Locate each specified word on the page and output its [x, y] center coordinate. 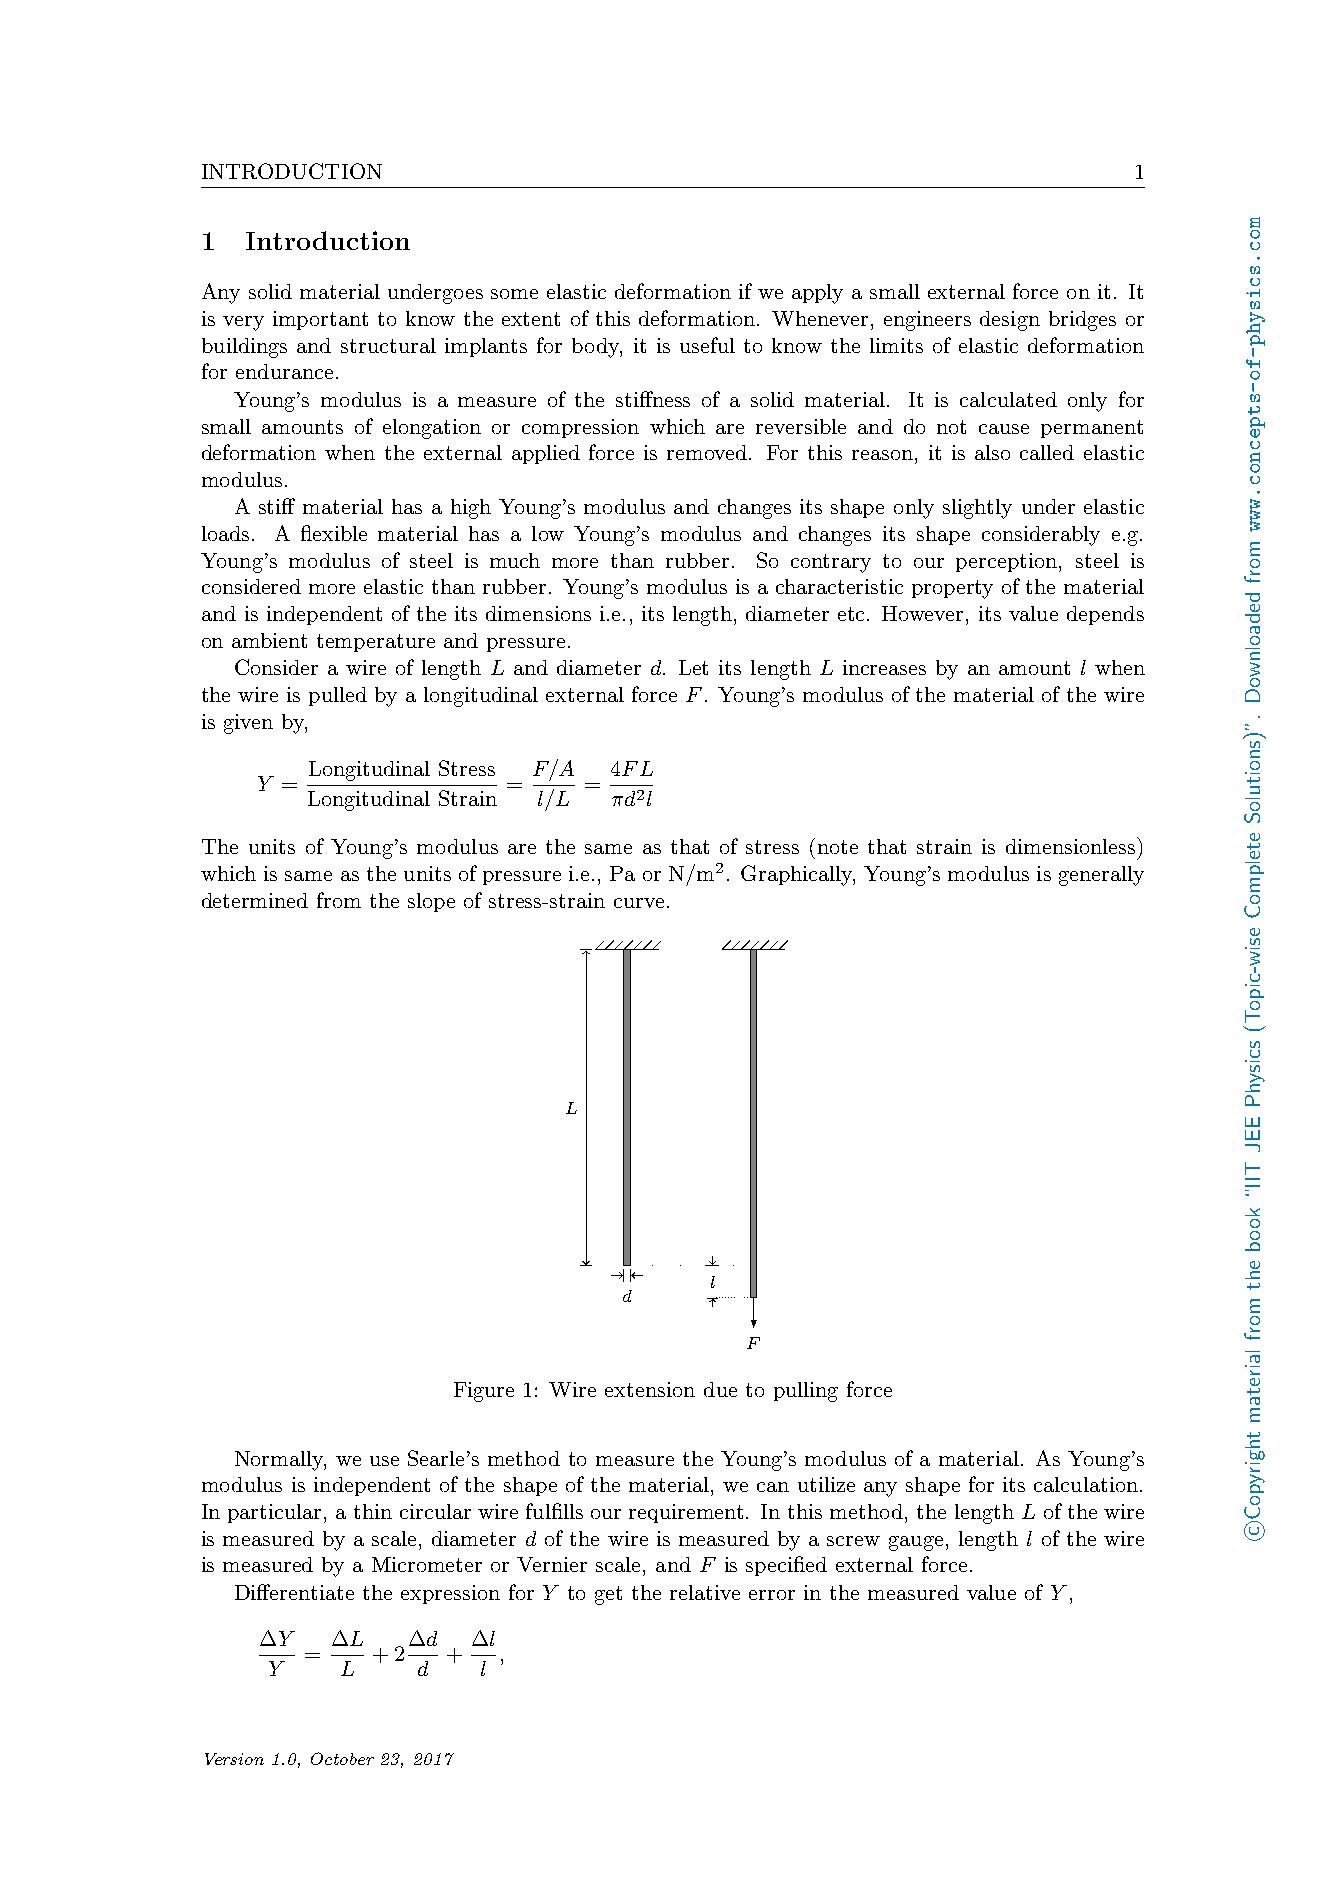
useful [707, 345]
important [320, 320]
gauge [916, 1543]
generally [1101, 876]
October [342, 1758]
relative [705, 1592]
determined [255, 900]
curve [639, 903]
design [1010, 321]
